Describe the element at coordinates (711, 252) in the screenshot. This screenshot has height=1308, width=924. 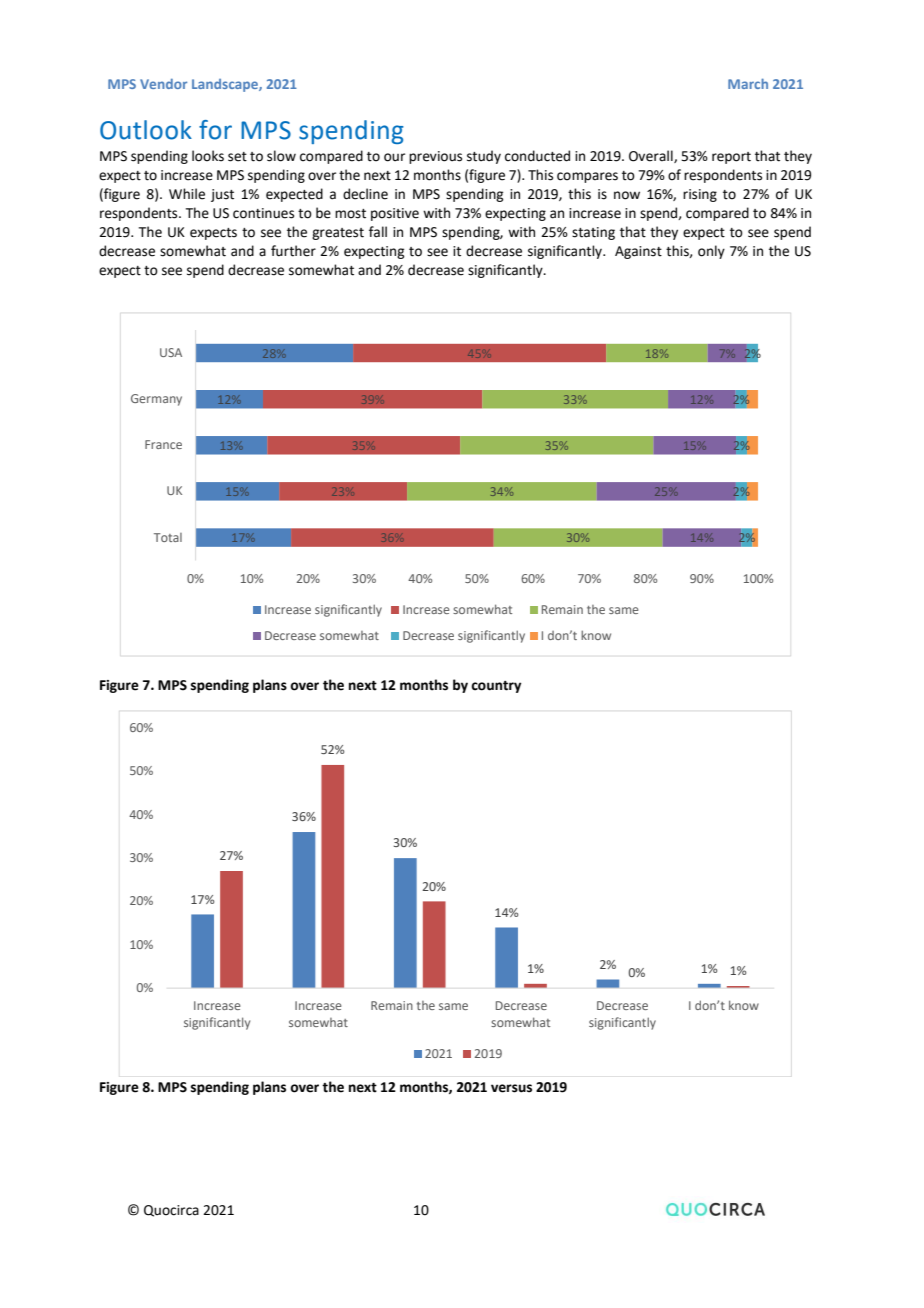
I see `only` at that location.
